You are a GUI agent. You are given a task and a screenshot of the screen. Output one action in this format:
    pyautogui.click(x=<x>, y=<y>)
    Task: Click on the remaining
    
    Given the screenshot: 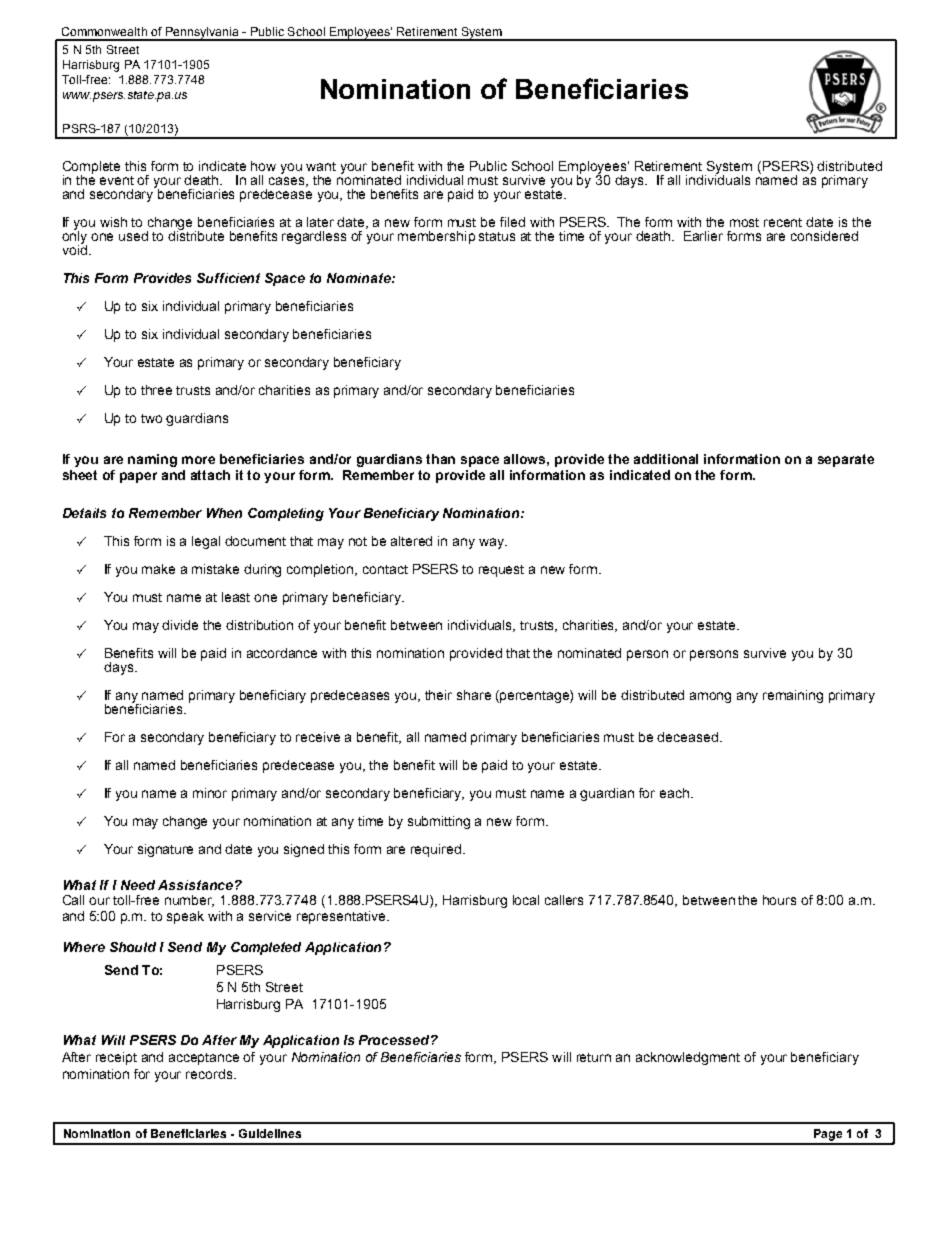 What is the action you would take?
    pyautogui.click(x=793, y=696)
